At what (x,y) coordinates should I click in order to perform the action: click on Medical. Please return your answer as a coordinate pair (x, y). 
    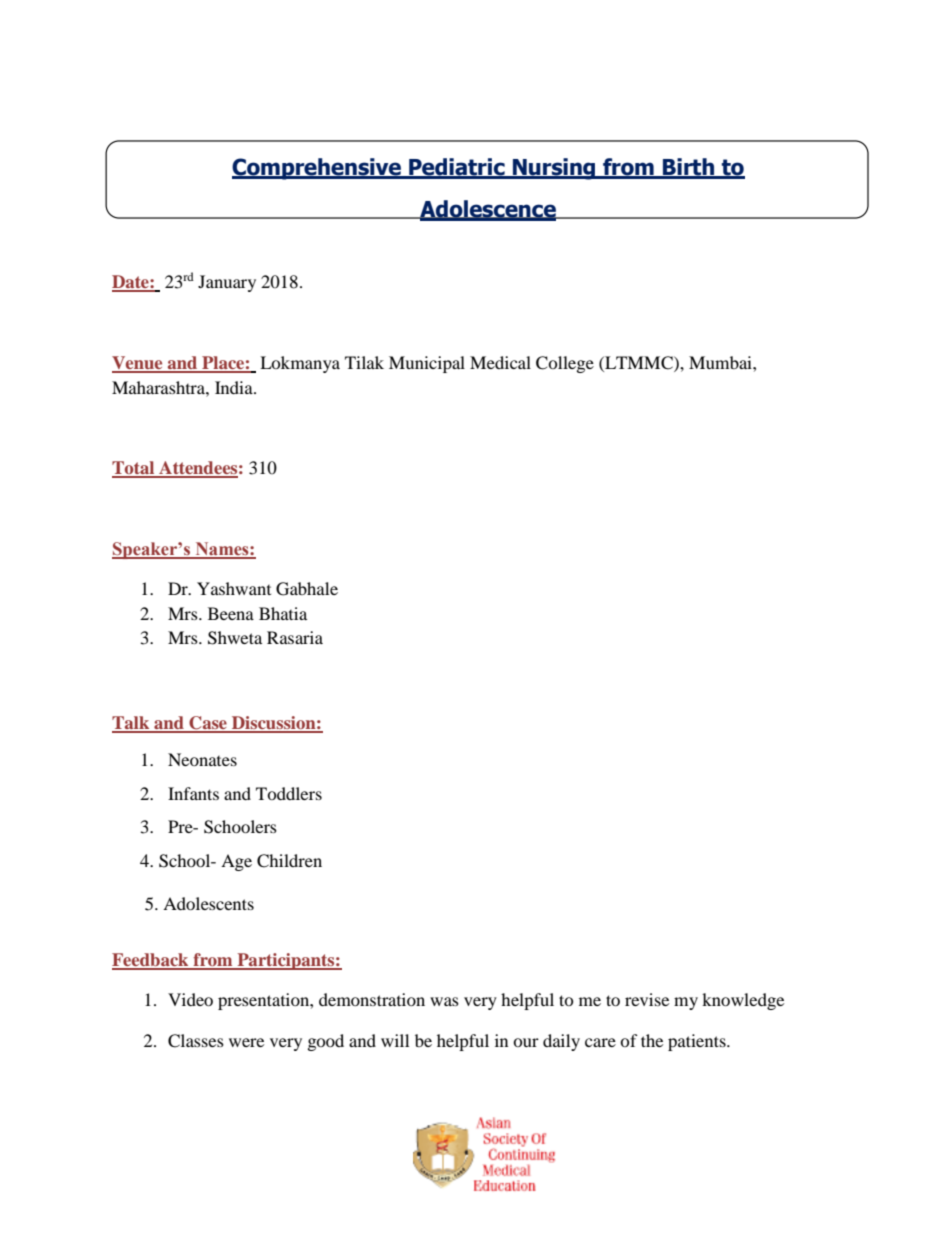
    Looking at the image, I should click on (500, 362).
